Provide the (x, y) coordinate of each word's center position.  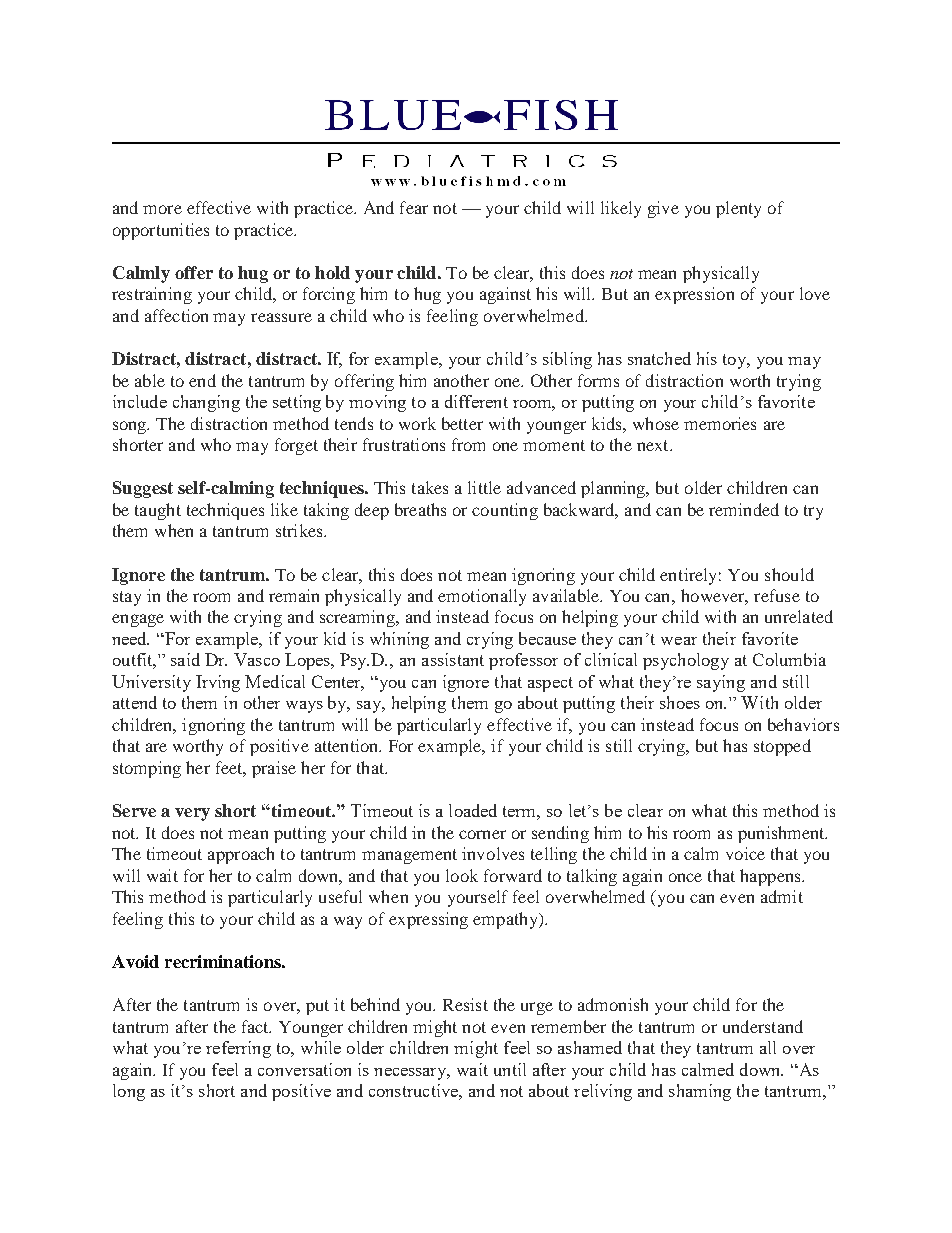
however (714, 597)
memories (720, 423)
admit (782, 896)
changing (206, 403)
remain (294, 595)
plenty (738, 209)
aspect (550, 684)
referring (238, 1049)
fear (414, 207)
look (462, 875)
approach (241, 855)
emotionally (482, 597)
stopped (782, 747)
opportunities (161, 231)
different (476, 401)
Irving (218, 683)
